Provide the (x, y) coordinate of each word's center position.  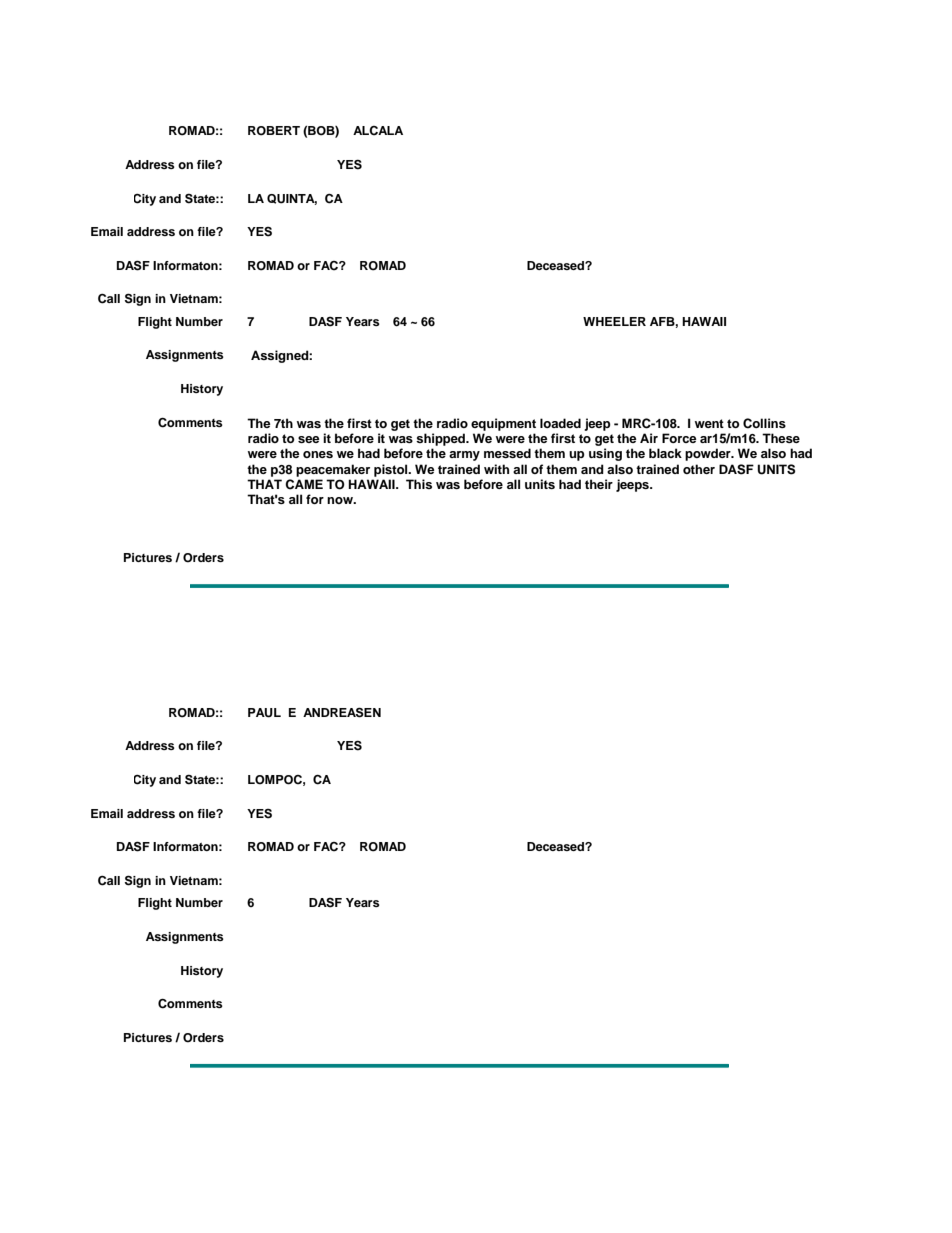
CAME (304, 484)
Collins (764, 423)
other (699, 469)
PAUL (264, 713)
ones (318, 454)
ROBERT (274, 131)
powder (709, 454)
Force (679, 438)
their (599, 484)
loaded (560, 423)
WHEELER (614, 321)
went (709, 423)
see (309, 439)
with (496, 469)
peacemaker (333, 470)
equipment (503, 424)
